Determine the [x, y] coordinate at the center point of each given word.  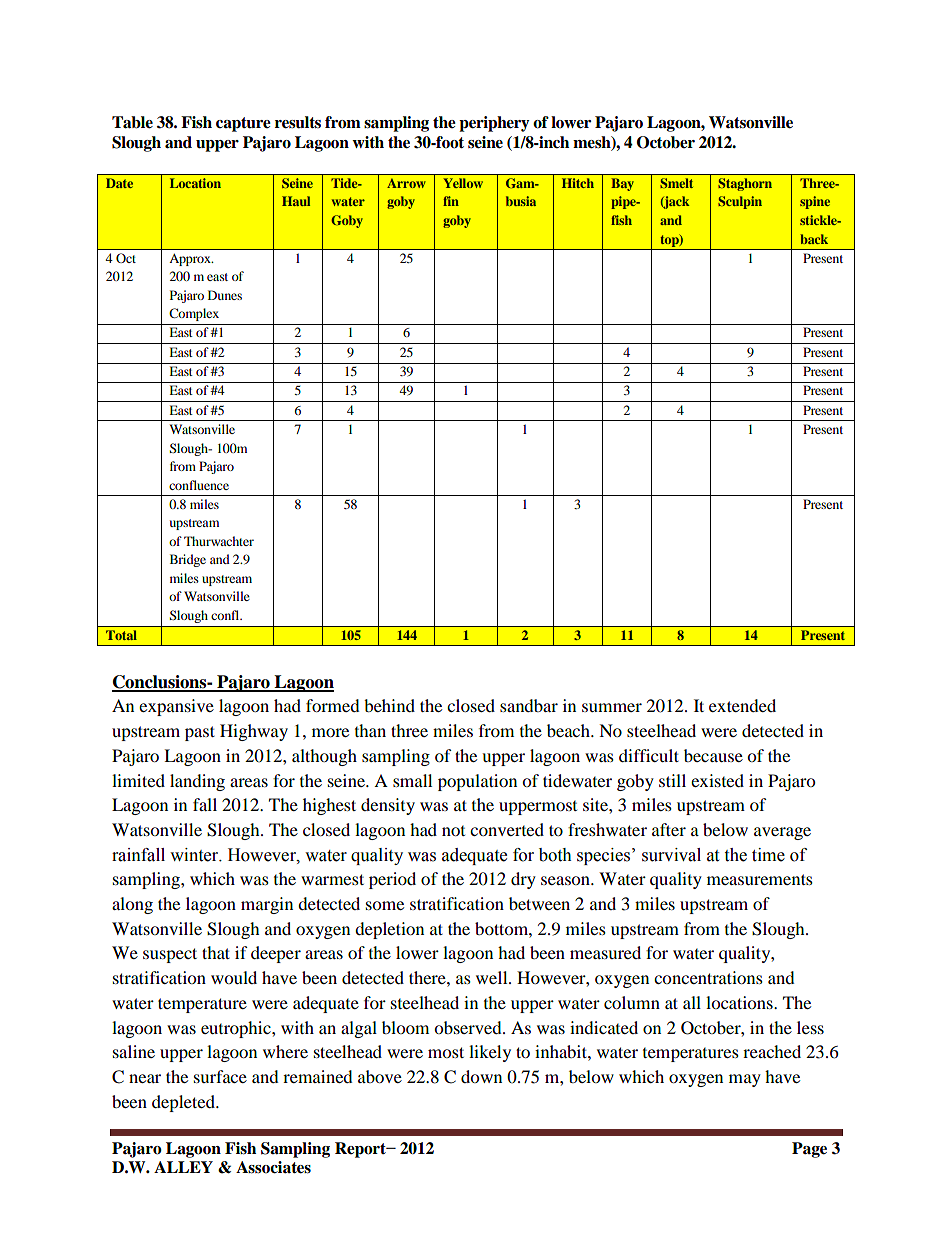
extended [742, 705]
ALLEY [183, 1167]
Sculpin [740, 202]
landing [197, 782]
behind [389, 705]
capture [243, 124]
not [453, 831]
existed [717, 780]
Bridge [188, 560]
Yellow [463, 183]
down [481, 1076]
